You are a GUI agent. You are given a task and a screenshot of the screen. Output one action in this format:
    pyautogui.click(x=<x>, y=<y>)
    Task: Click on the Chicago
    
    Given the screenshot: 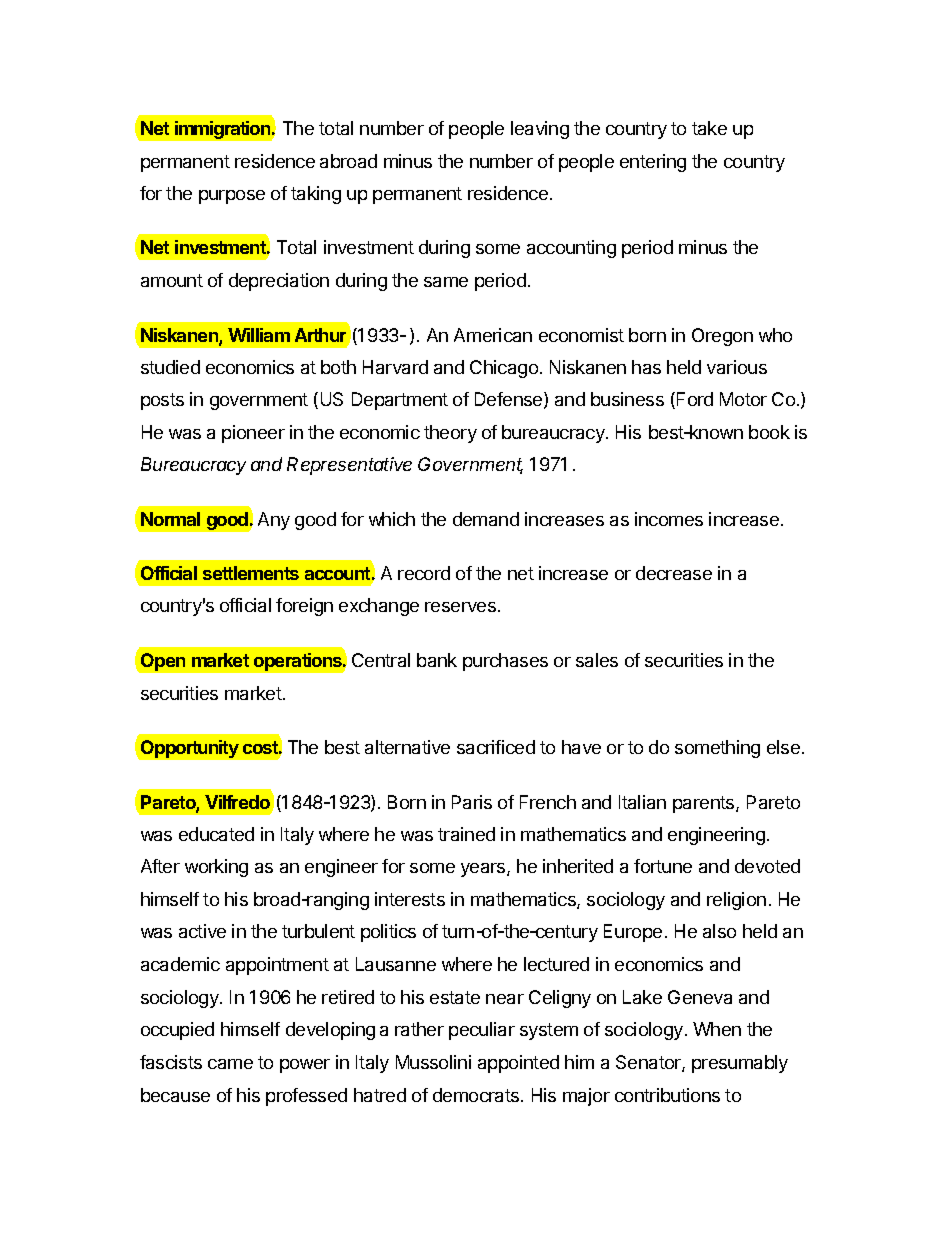 What is the action you would take?
    pyautogui.click(x=505, y=369)
